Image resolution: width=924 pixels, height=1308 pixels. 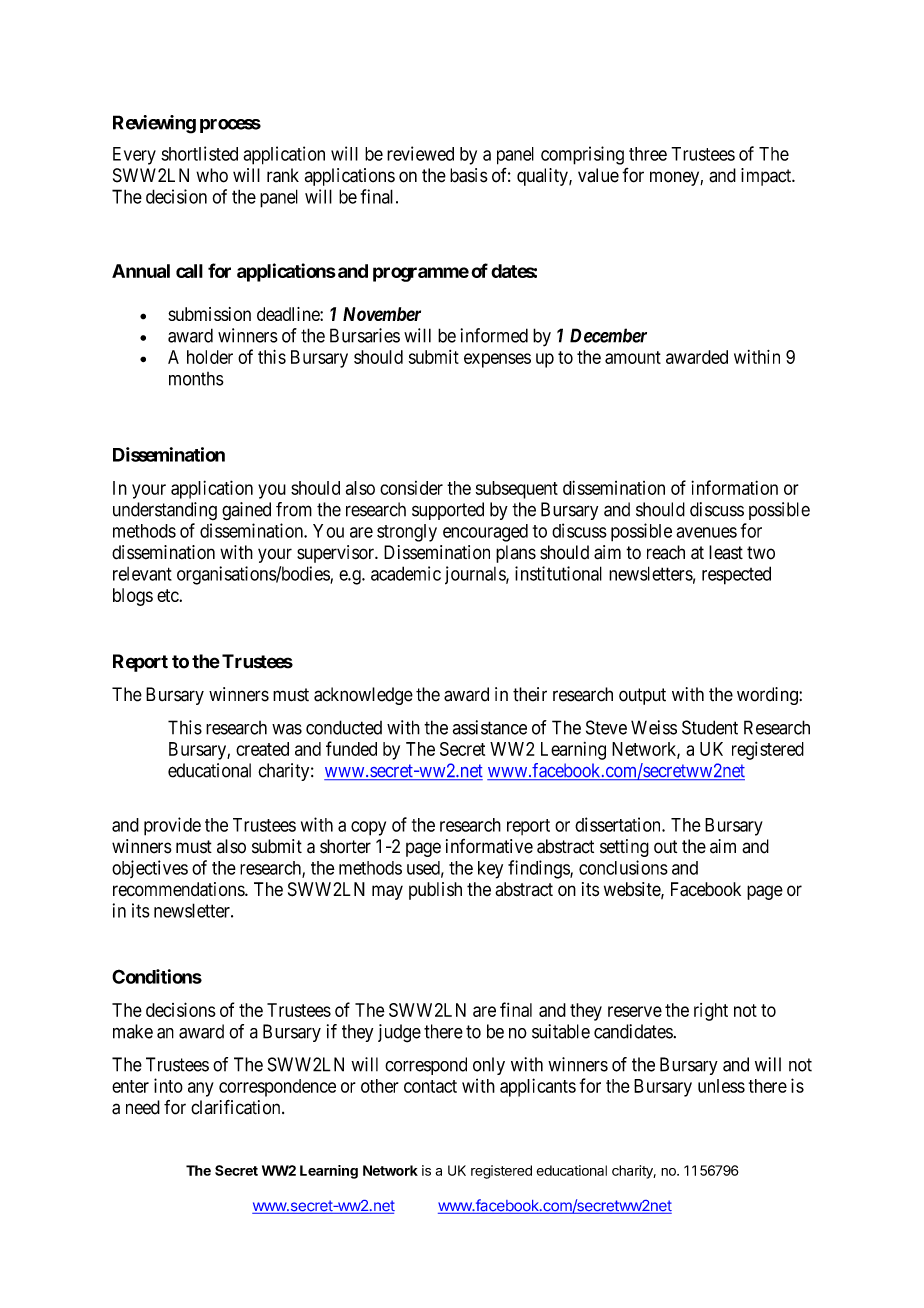 I want to click on shortlisted, so click(x=199, y=153).
